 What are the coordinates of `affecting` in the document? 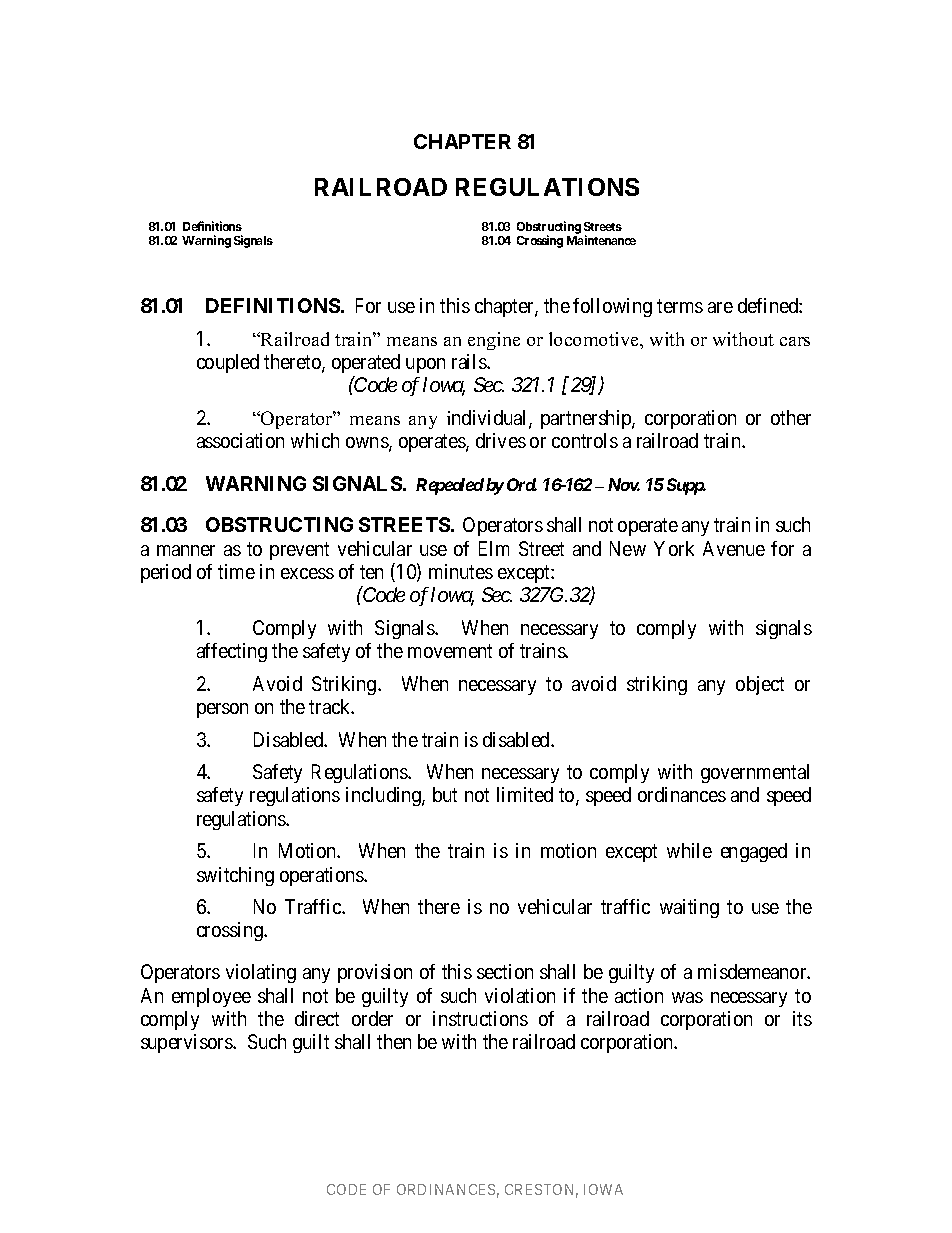 It's located at (232, 652).
